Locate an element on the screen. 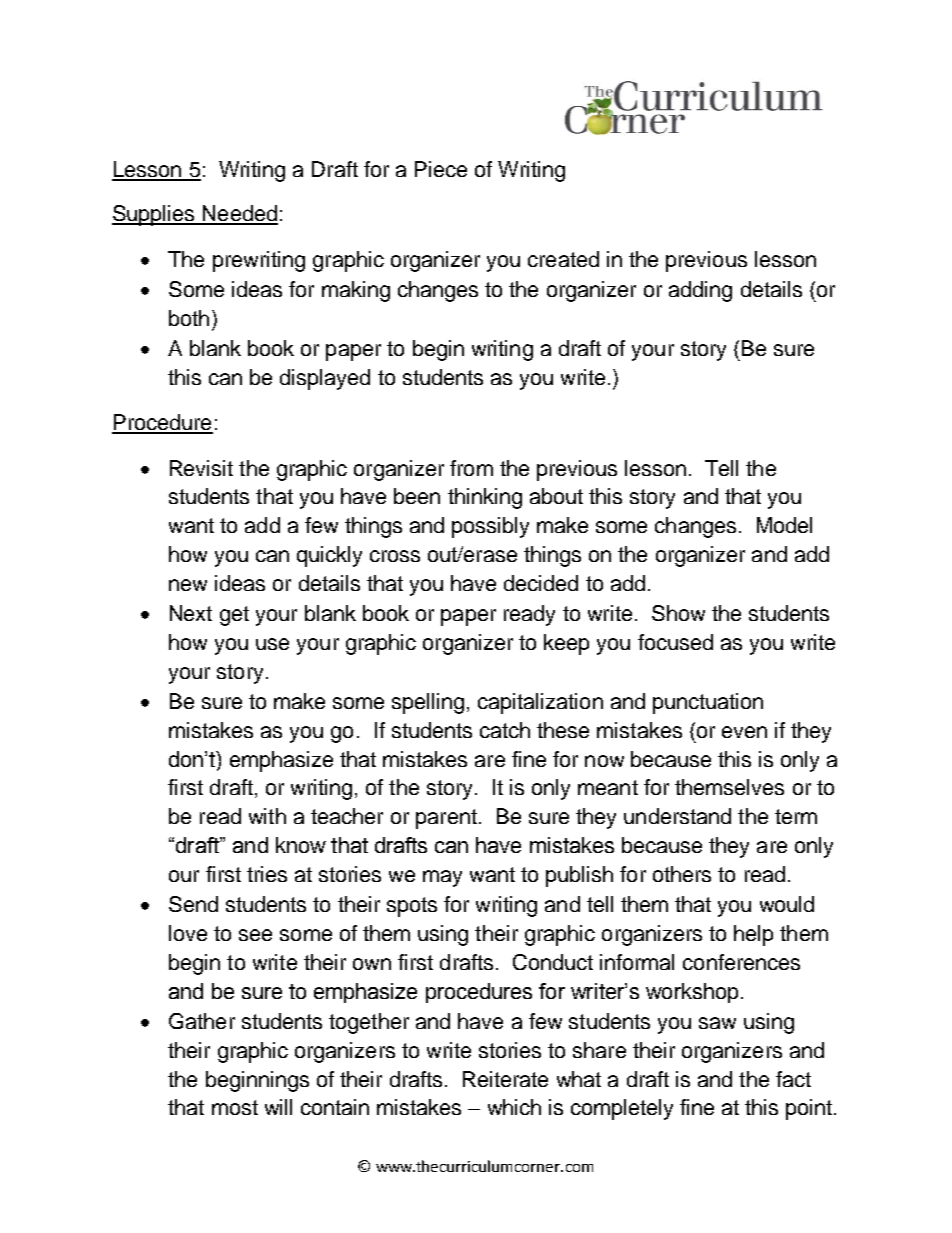 This screenshot has height=1233, width=952. even is located at coordinates (744, 732).
